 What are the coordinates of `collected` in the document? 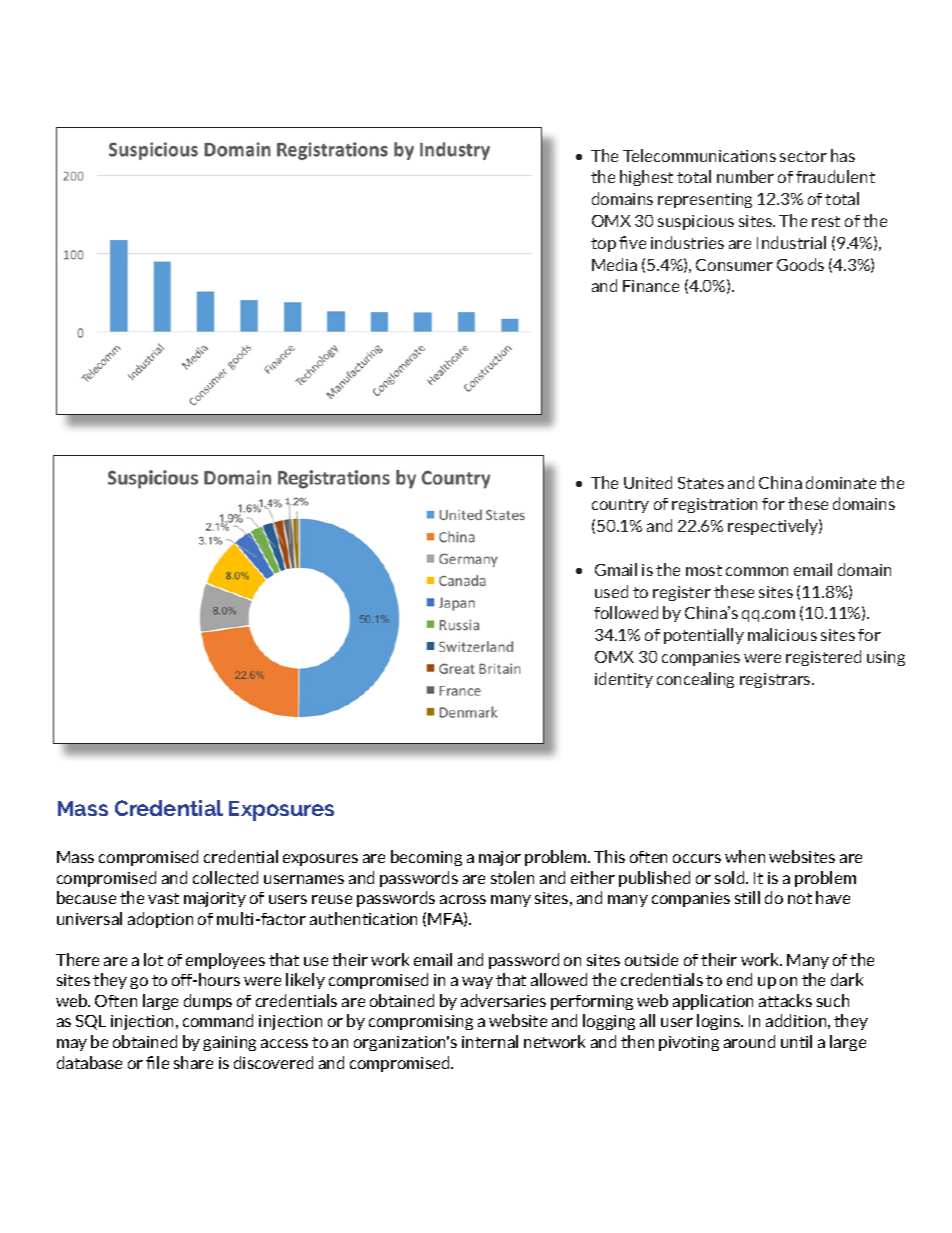 It's located at (225, 877).
